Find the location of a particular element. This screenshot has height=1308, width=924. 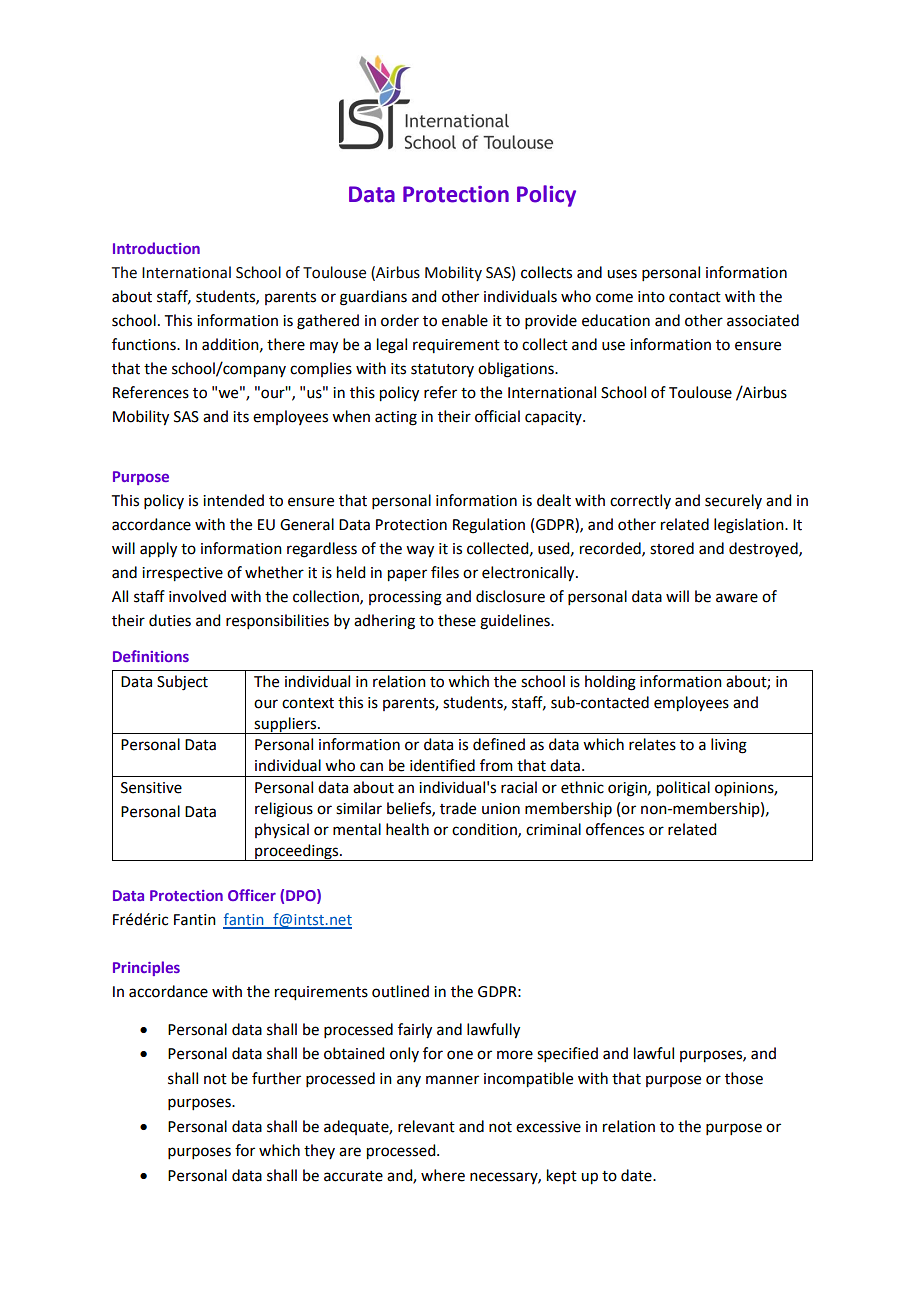

Introduction is located at coordinates (156, 248).
